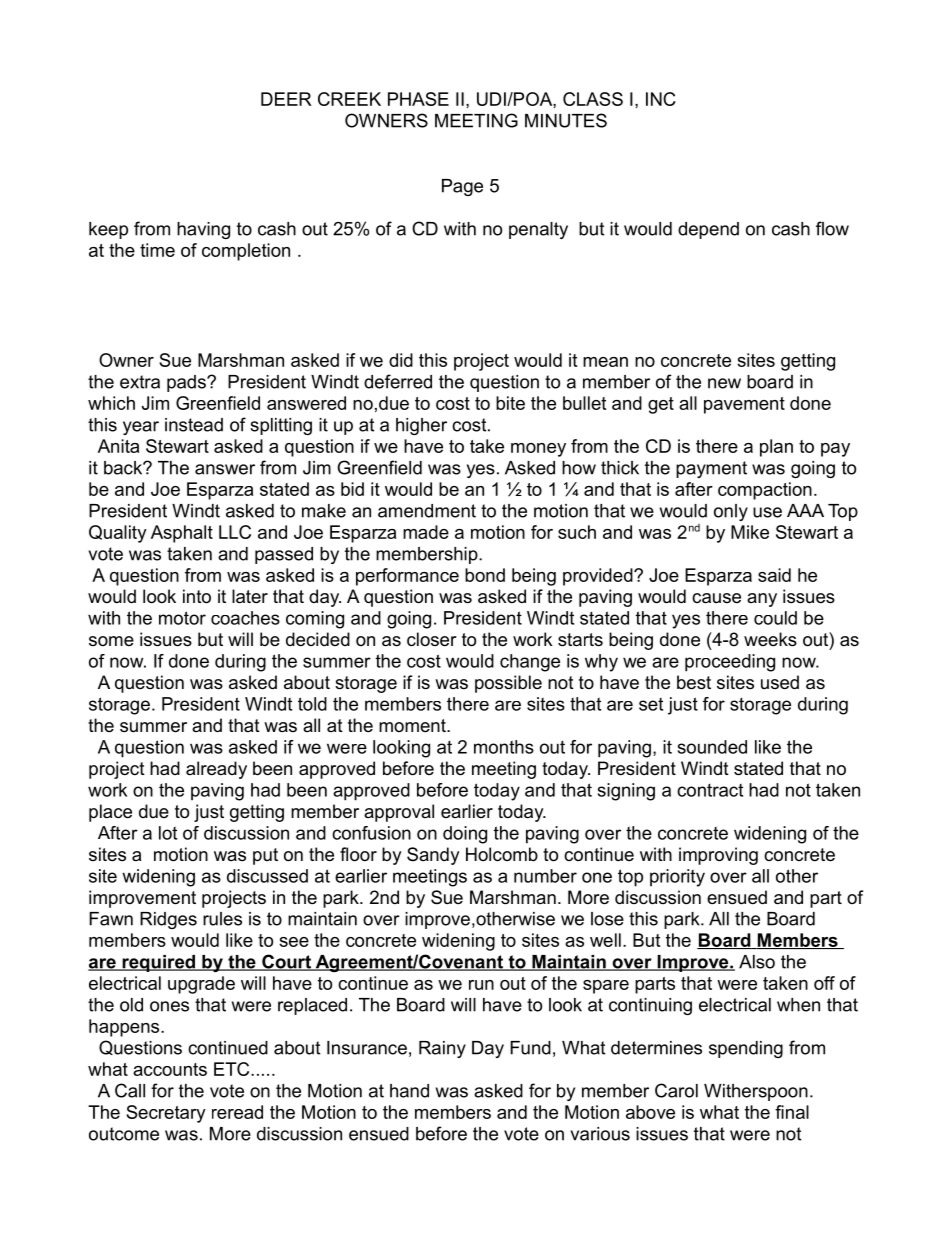 The height and width of the screenshot is (1233, 952). Describe the element at coordinates (166, 1114) in the screenshot. I see `Secretary` at that location.
